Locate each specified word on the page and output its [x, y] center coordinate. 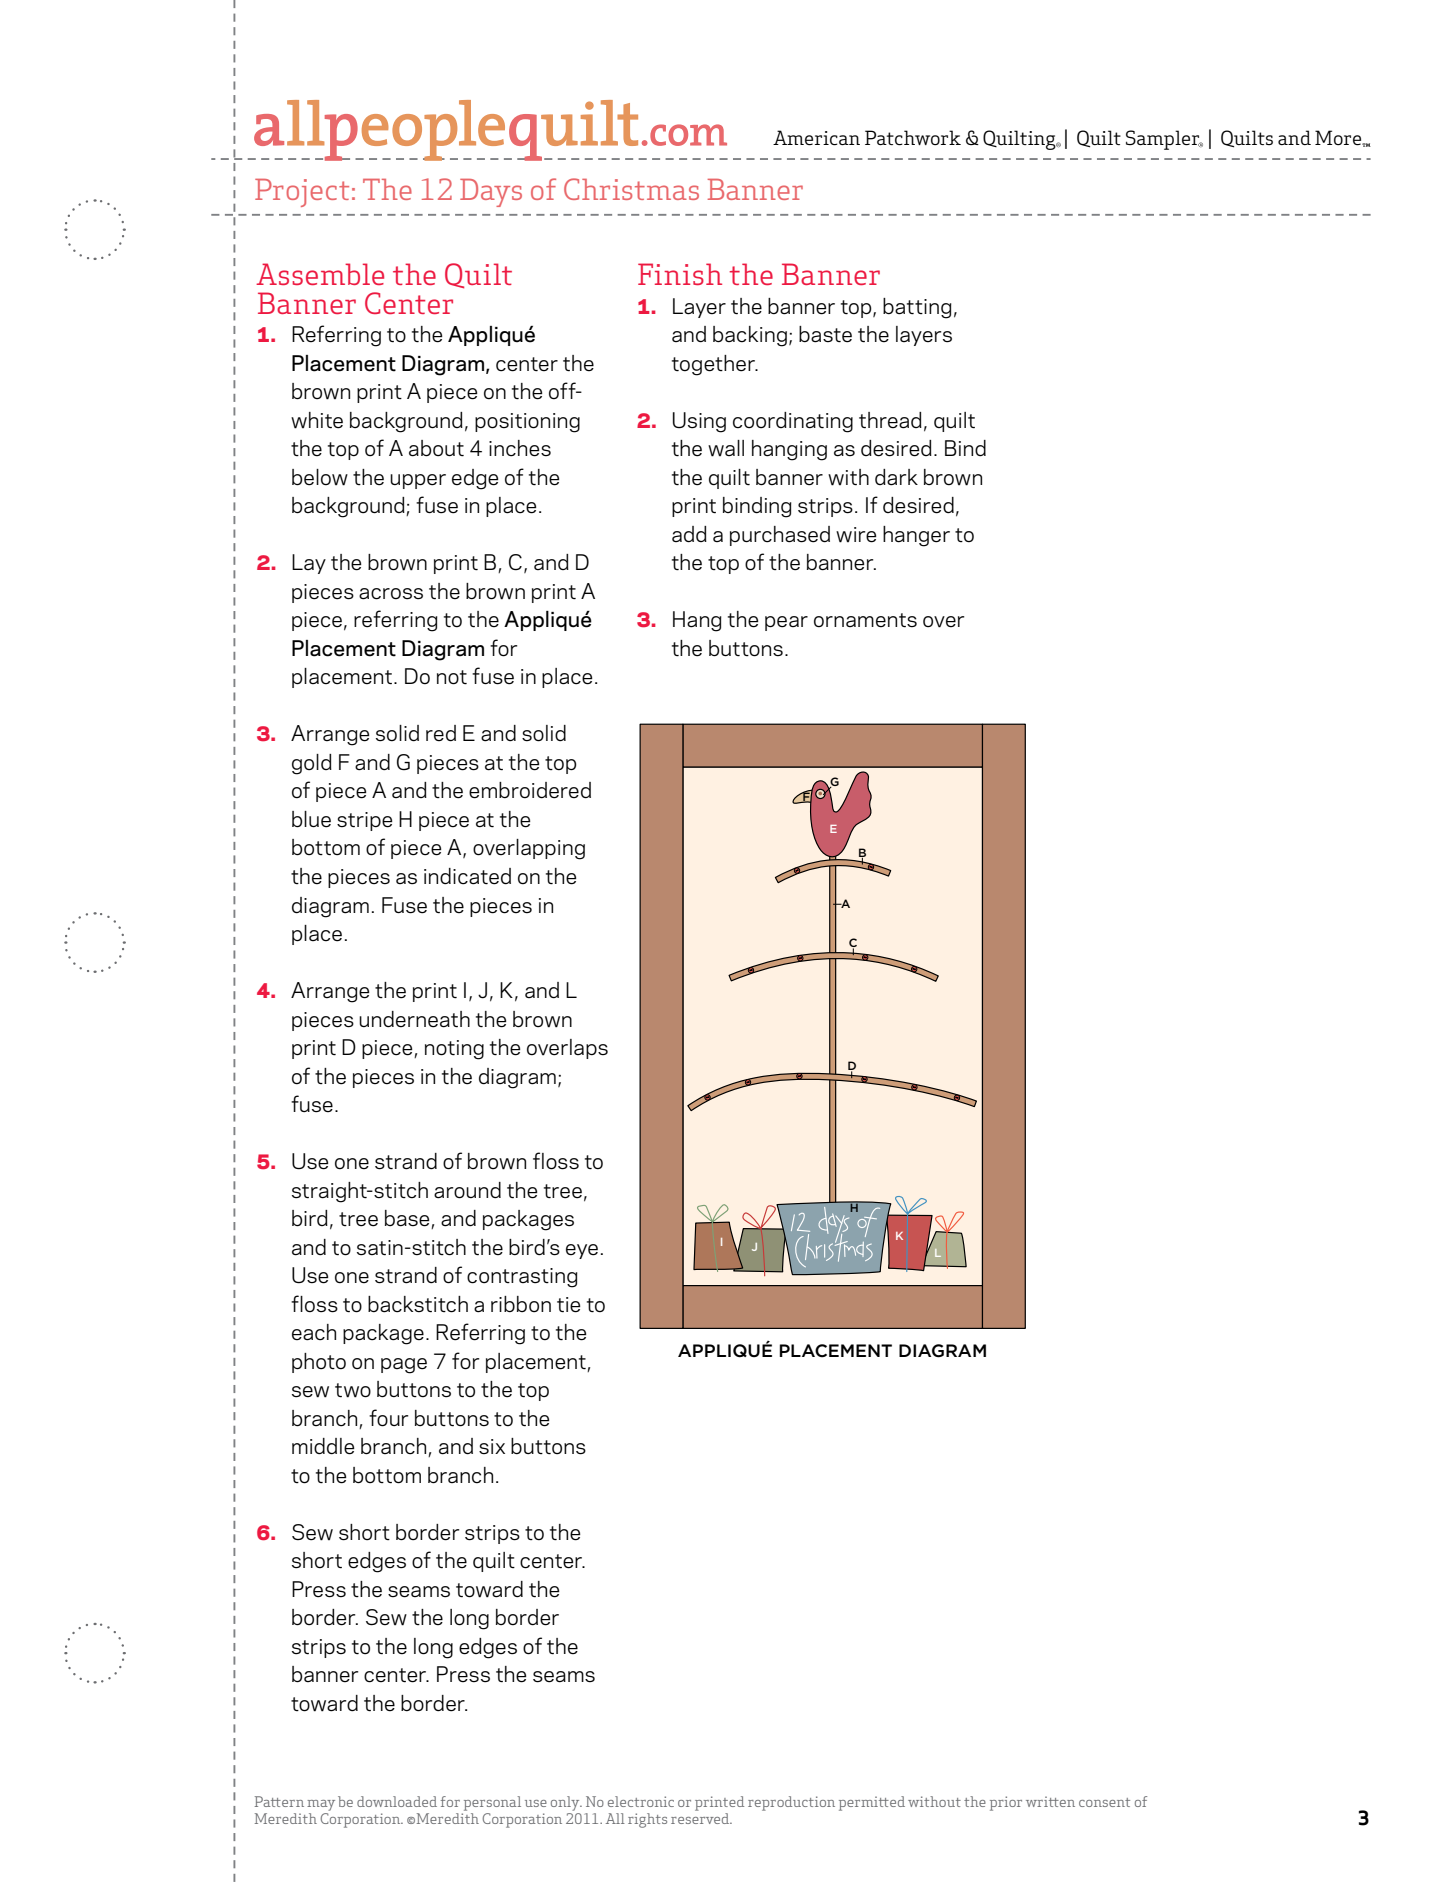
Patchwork [913, 137]
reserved [701, 1818]
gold [312, 764]
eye [582, 1251]
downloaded [397, 1801]
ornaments [865, 620]
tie [568, 1305]
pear [786, 623]
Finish [680, 274]
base [408, 1219]
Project [302, 193]
